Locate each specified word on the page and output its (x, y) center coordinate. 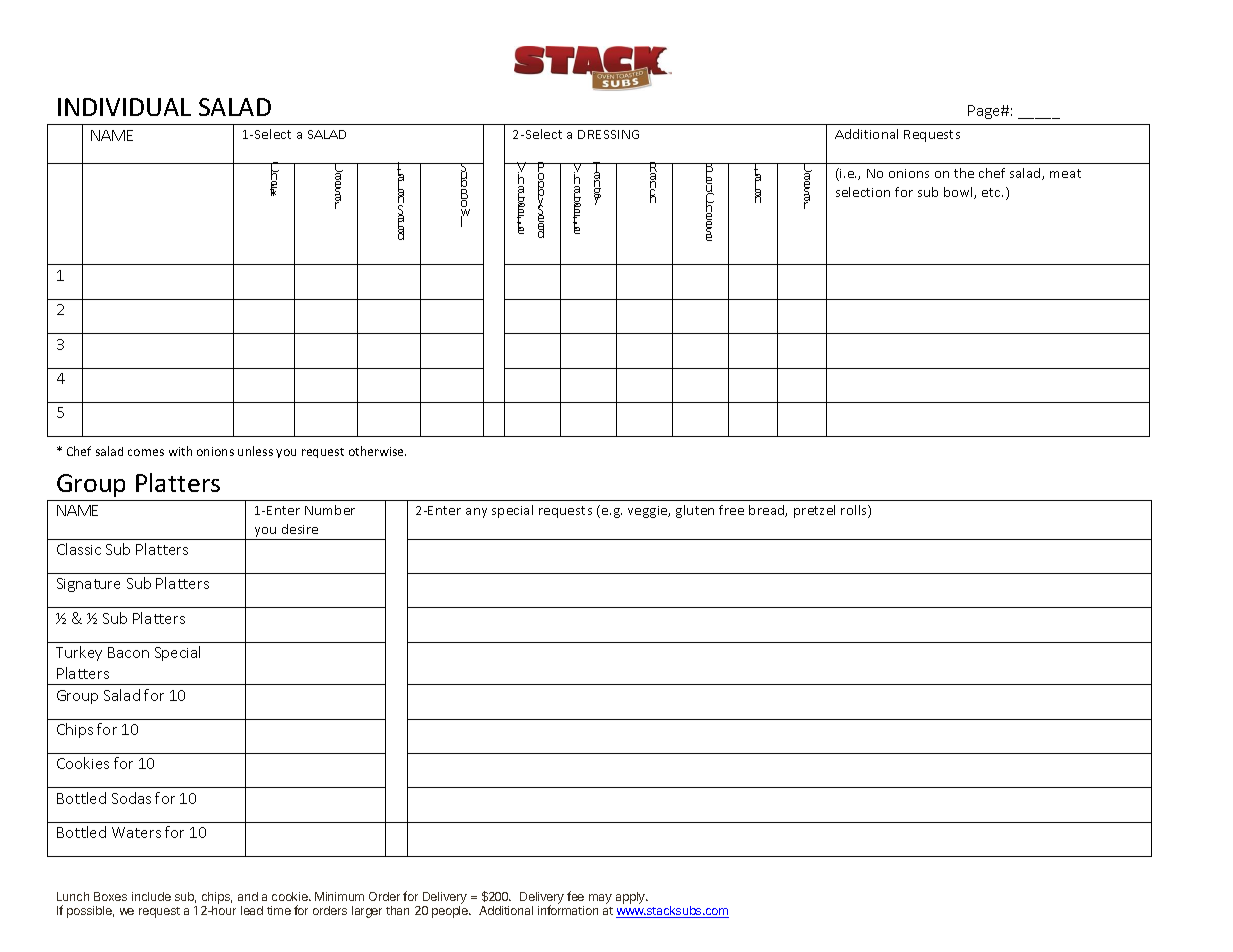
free (731, 510)
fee (575, 896)
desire (300, 529)
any (476, 513)
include (151, 896)
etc (992, 192)
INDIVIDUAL (124, 107)
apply (631, 898)
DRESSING (608, 134)
